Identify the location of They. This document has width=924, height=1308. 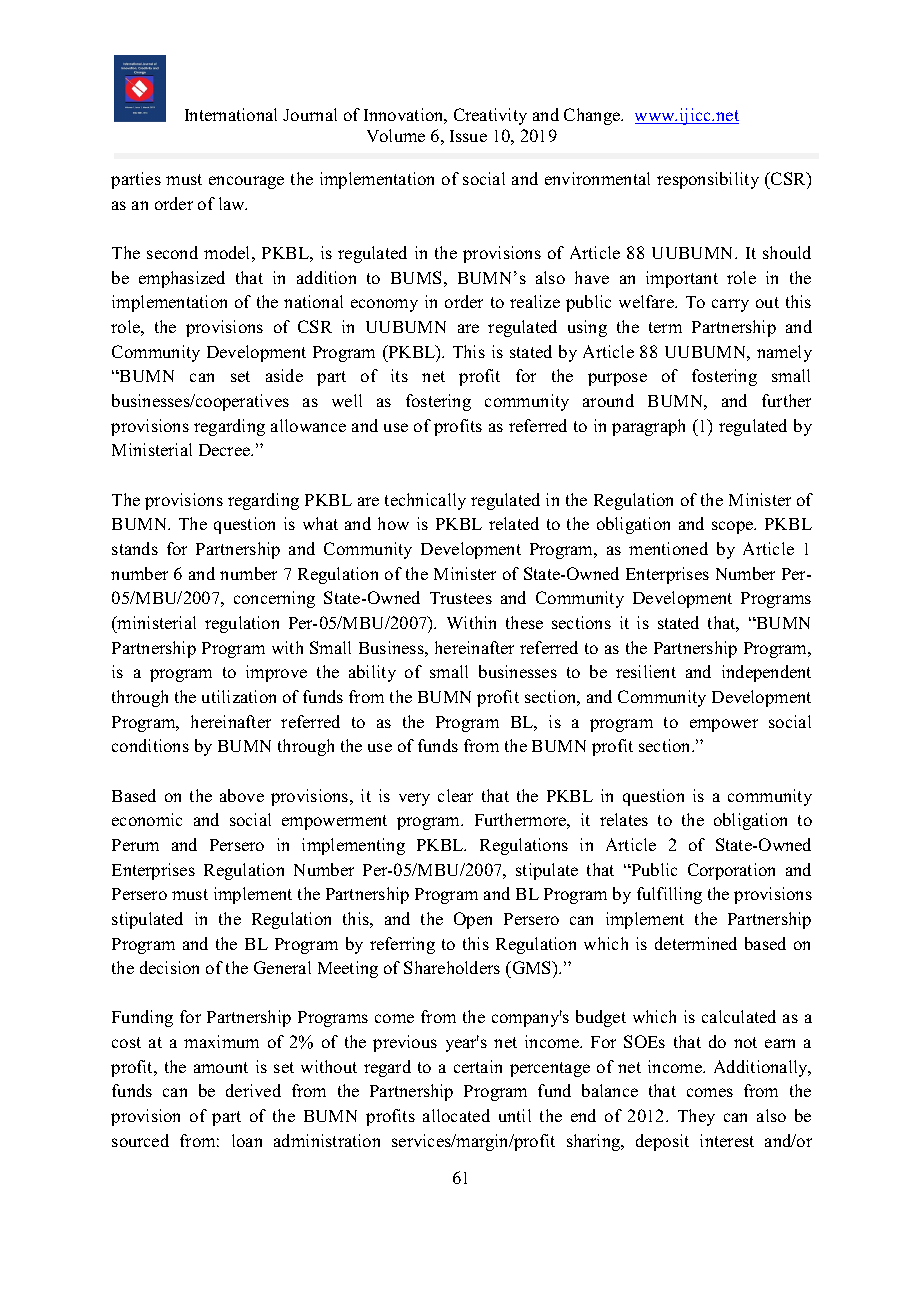
(696, 1117).
